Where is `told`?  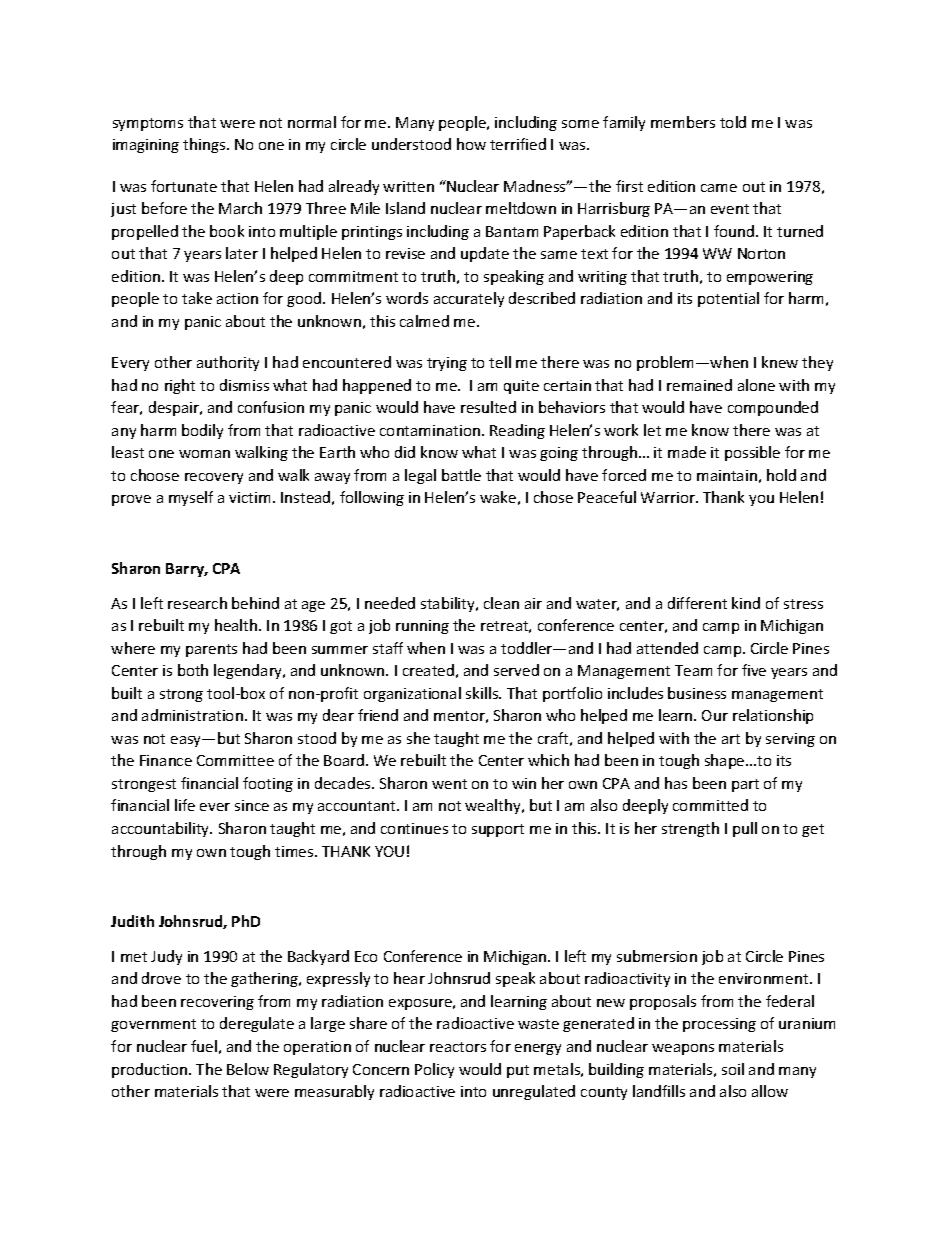 told is located at coordinates (733, 122).
